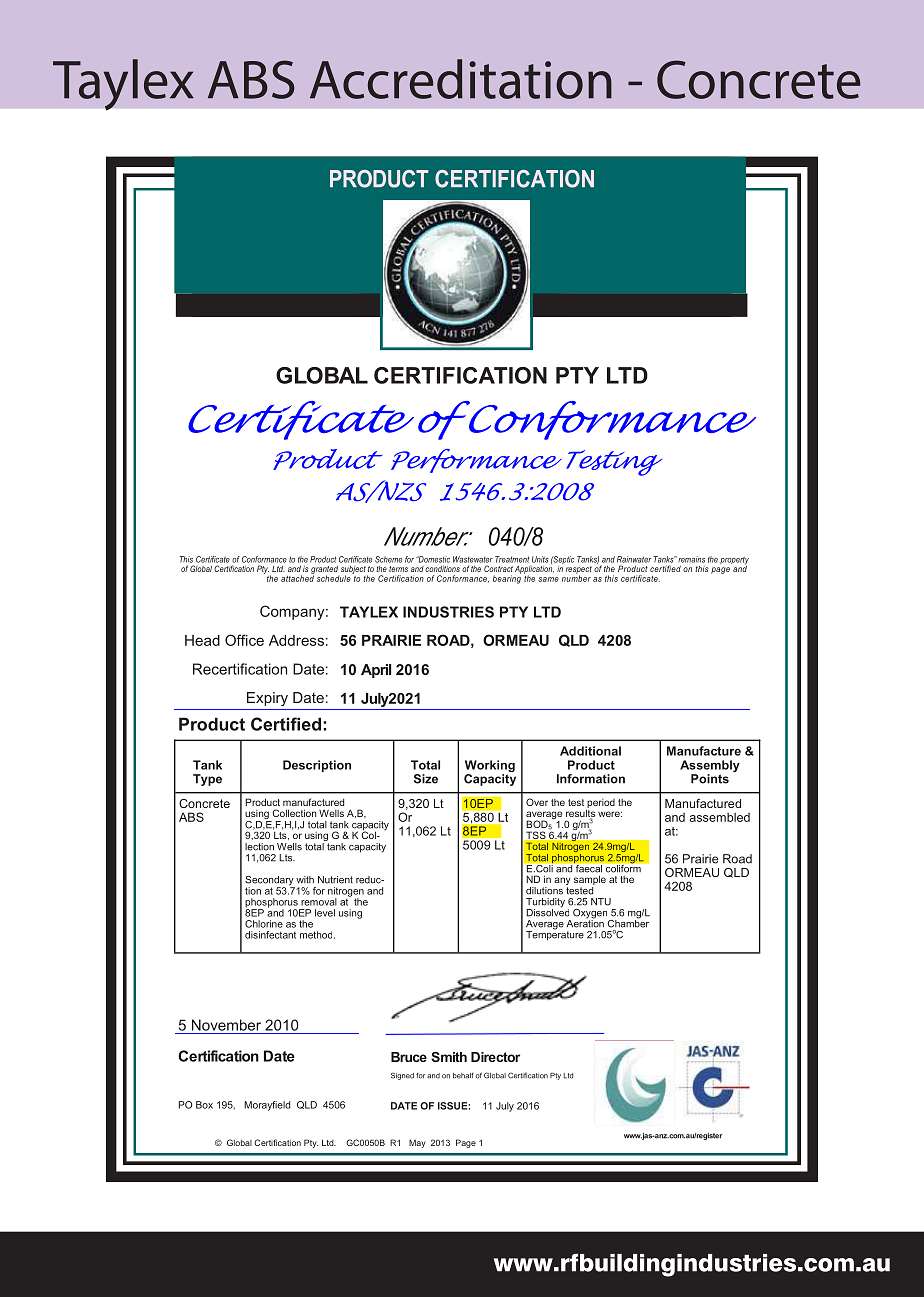 The image size is (924, 1297). I want to click on Points, so click(710, 779).
